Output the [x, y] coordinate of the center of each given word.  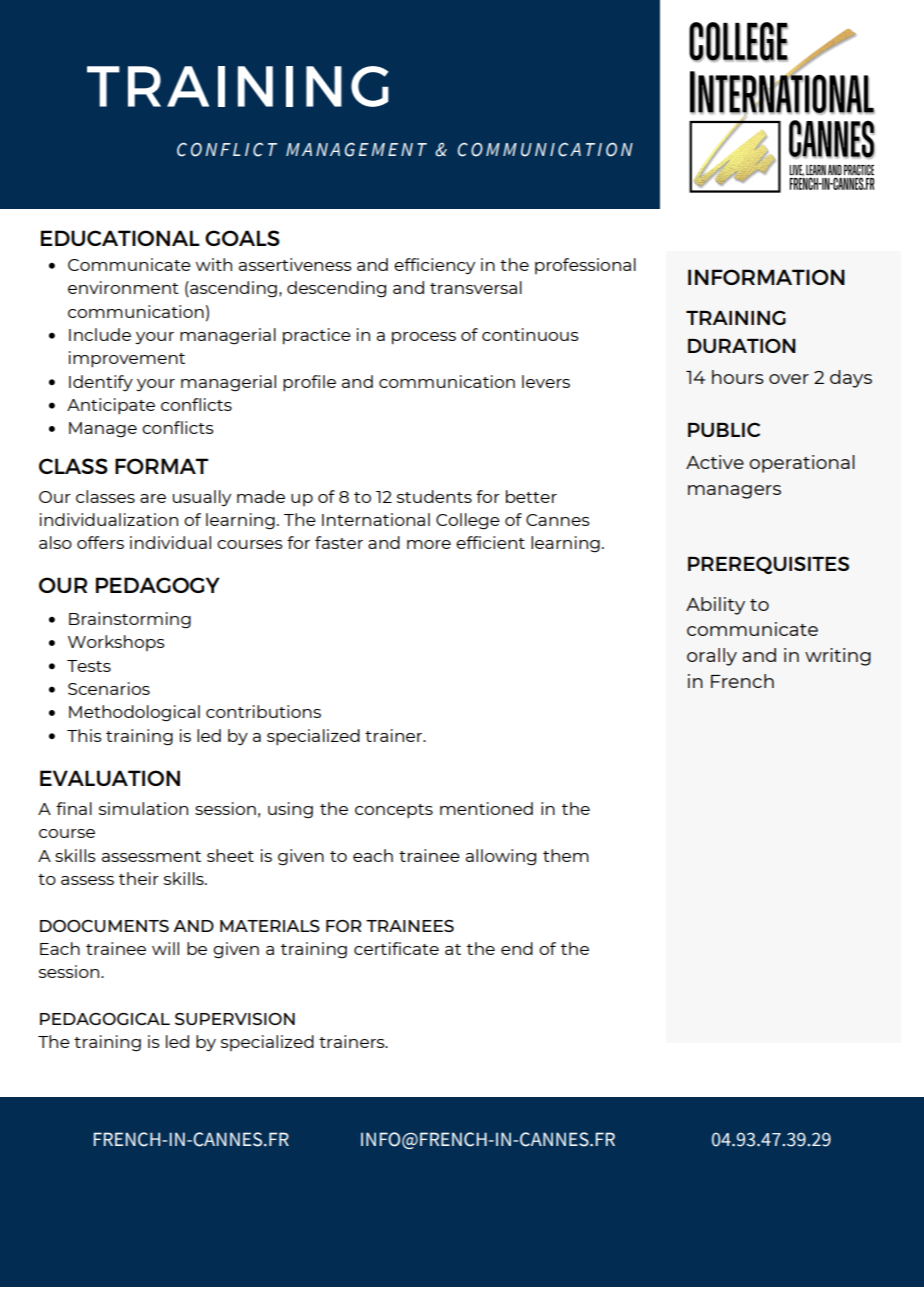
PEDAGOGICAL [105, 1019]
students [434, 496]
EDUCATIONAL [120, 238]
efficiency [434, 266]
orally [712, 657]
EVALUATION [110, 778]
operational [802, 464]
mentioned [486, 808]
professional [585, 266]
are [153, 498]
